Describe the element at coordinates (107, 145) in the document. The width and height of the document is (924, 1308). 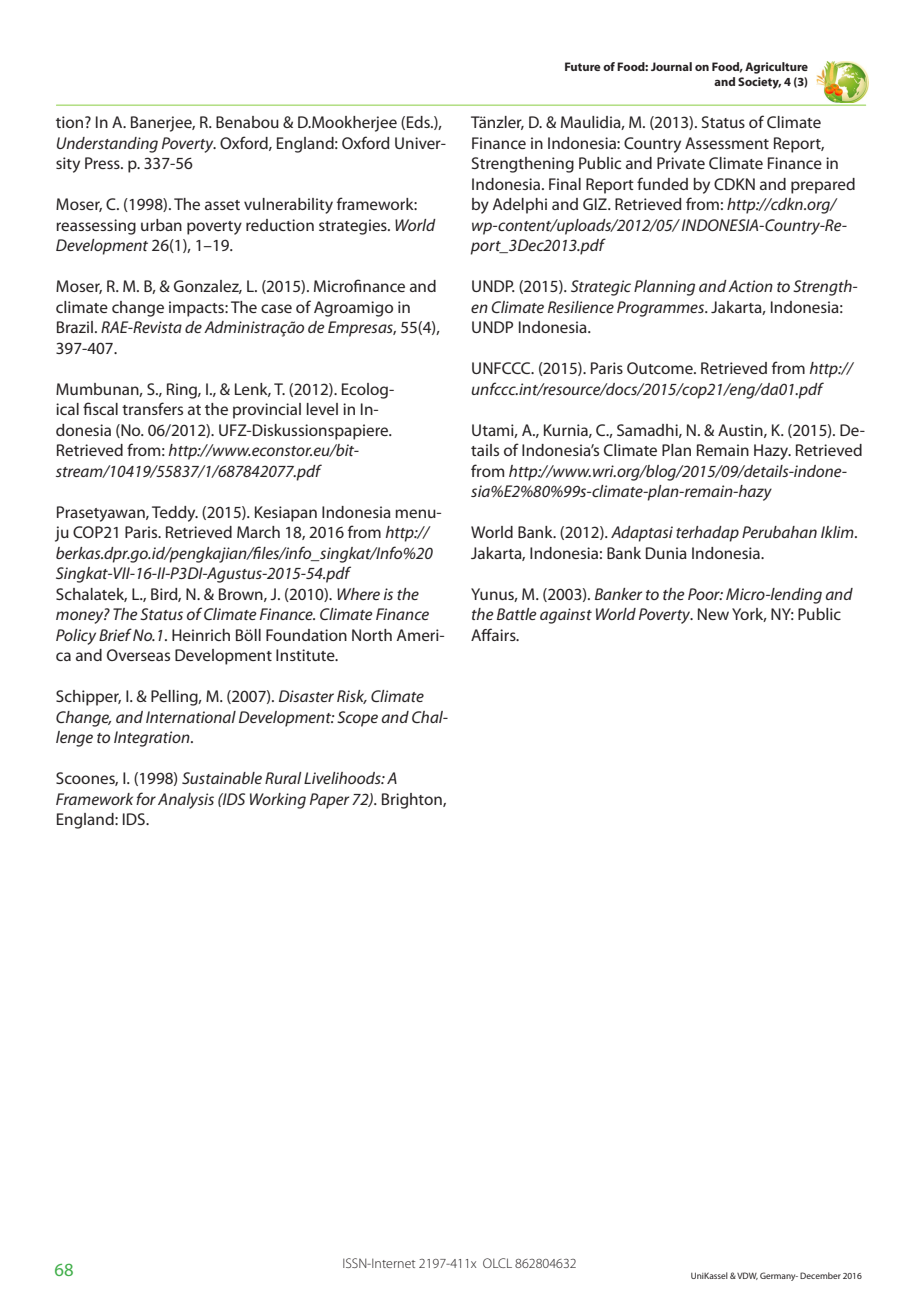
I see `Understanding` at that location.
